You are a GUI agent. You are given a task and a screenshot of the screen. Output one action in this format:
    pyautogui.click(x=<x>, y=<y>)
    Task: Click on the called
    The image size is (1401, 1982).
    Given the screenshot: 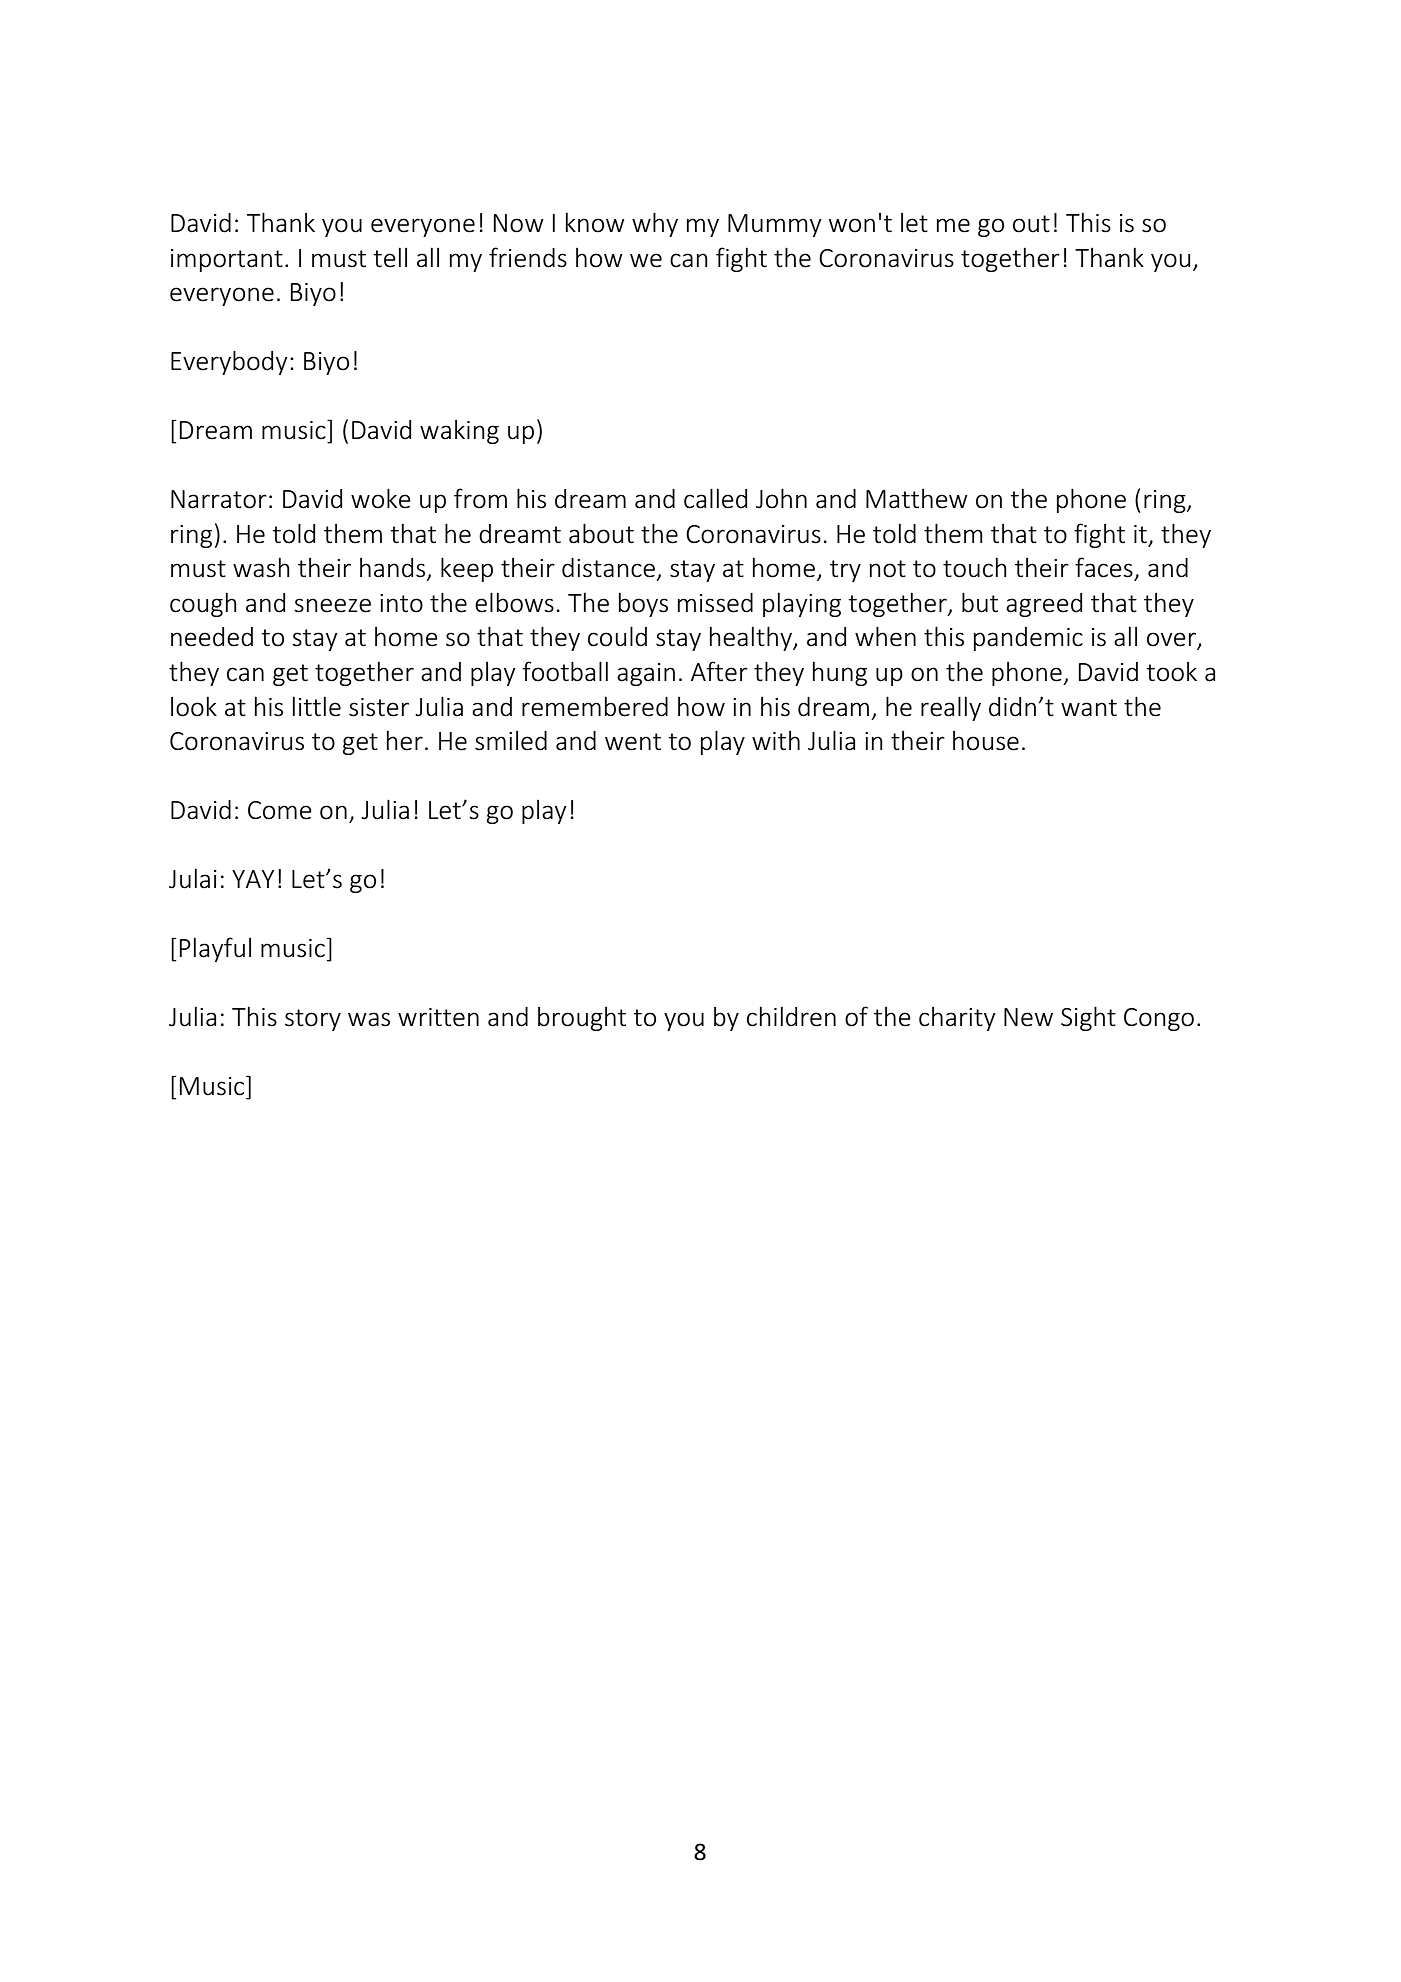 What is the action you would take?
    pyautogui.click(x=715, y=498)
